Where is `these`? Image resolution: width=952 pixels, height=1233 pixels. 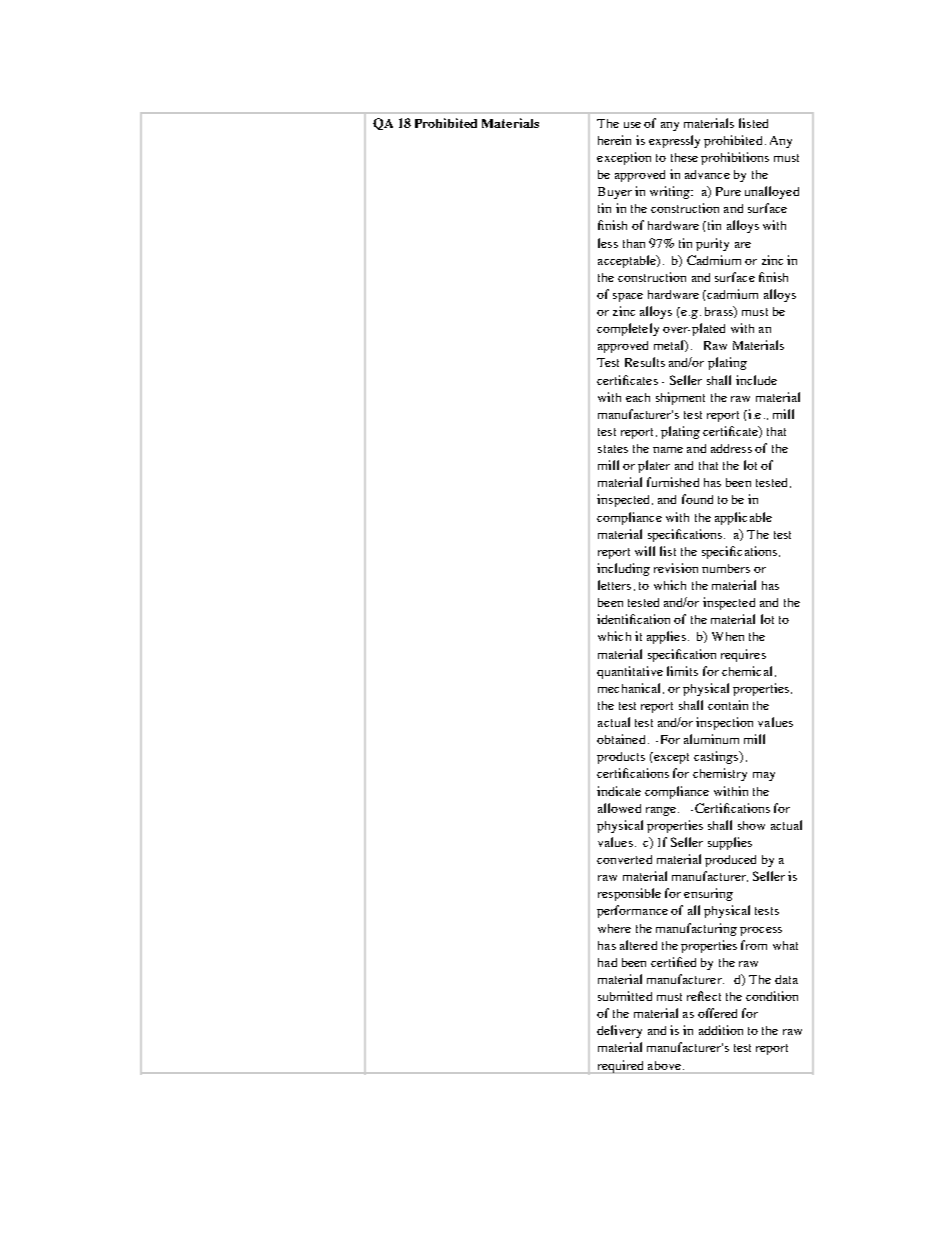
these is located at coordinates (684, 157).
